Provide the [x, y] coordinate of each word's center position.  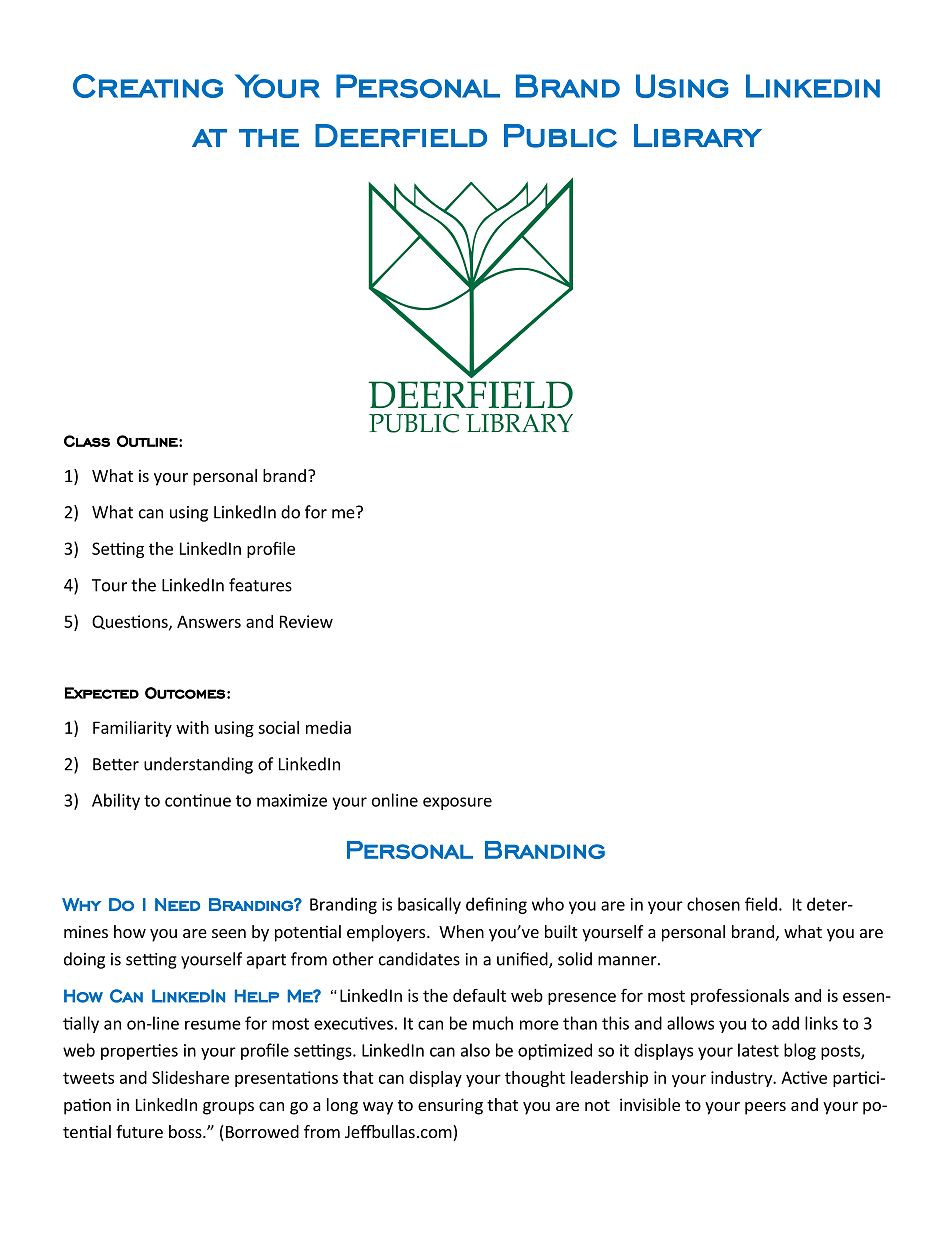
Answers [209, 621]
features [260, 585]
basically [429, 905]
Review [306, 621]
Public [560, 136]
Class [87, 441]
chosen [713, 904]
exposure [457, 803]
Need [177, 904]
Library [698, 135]
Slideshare [190, 1077]
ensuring [450, 1106]
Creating [148, 86]
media [328, 727]
